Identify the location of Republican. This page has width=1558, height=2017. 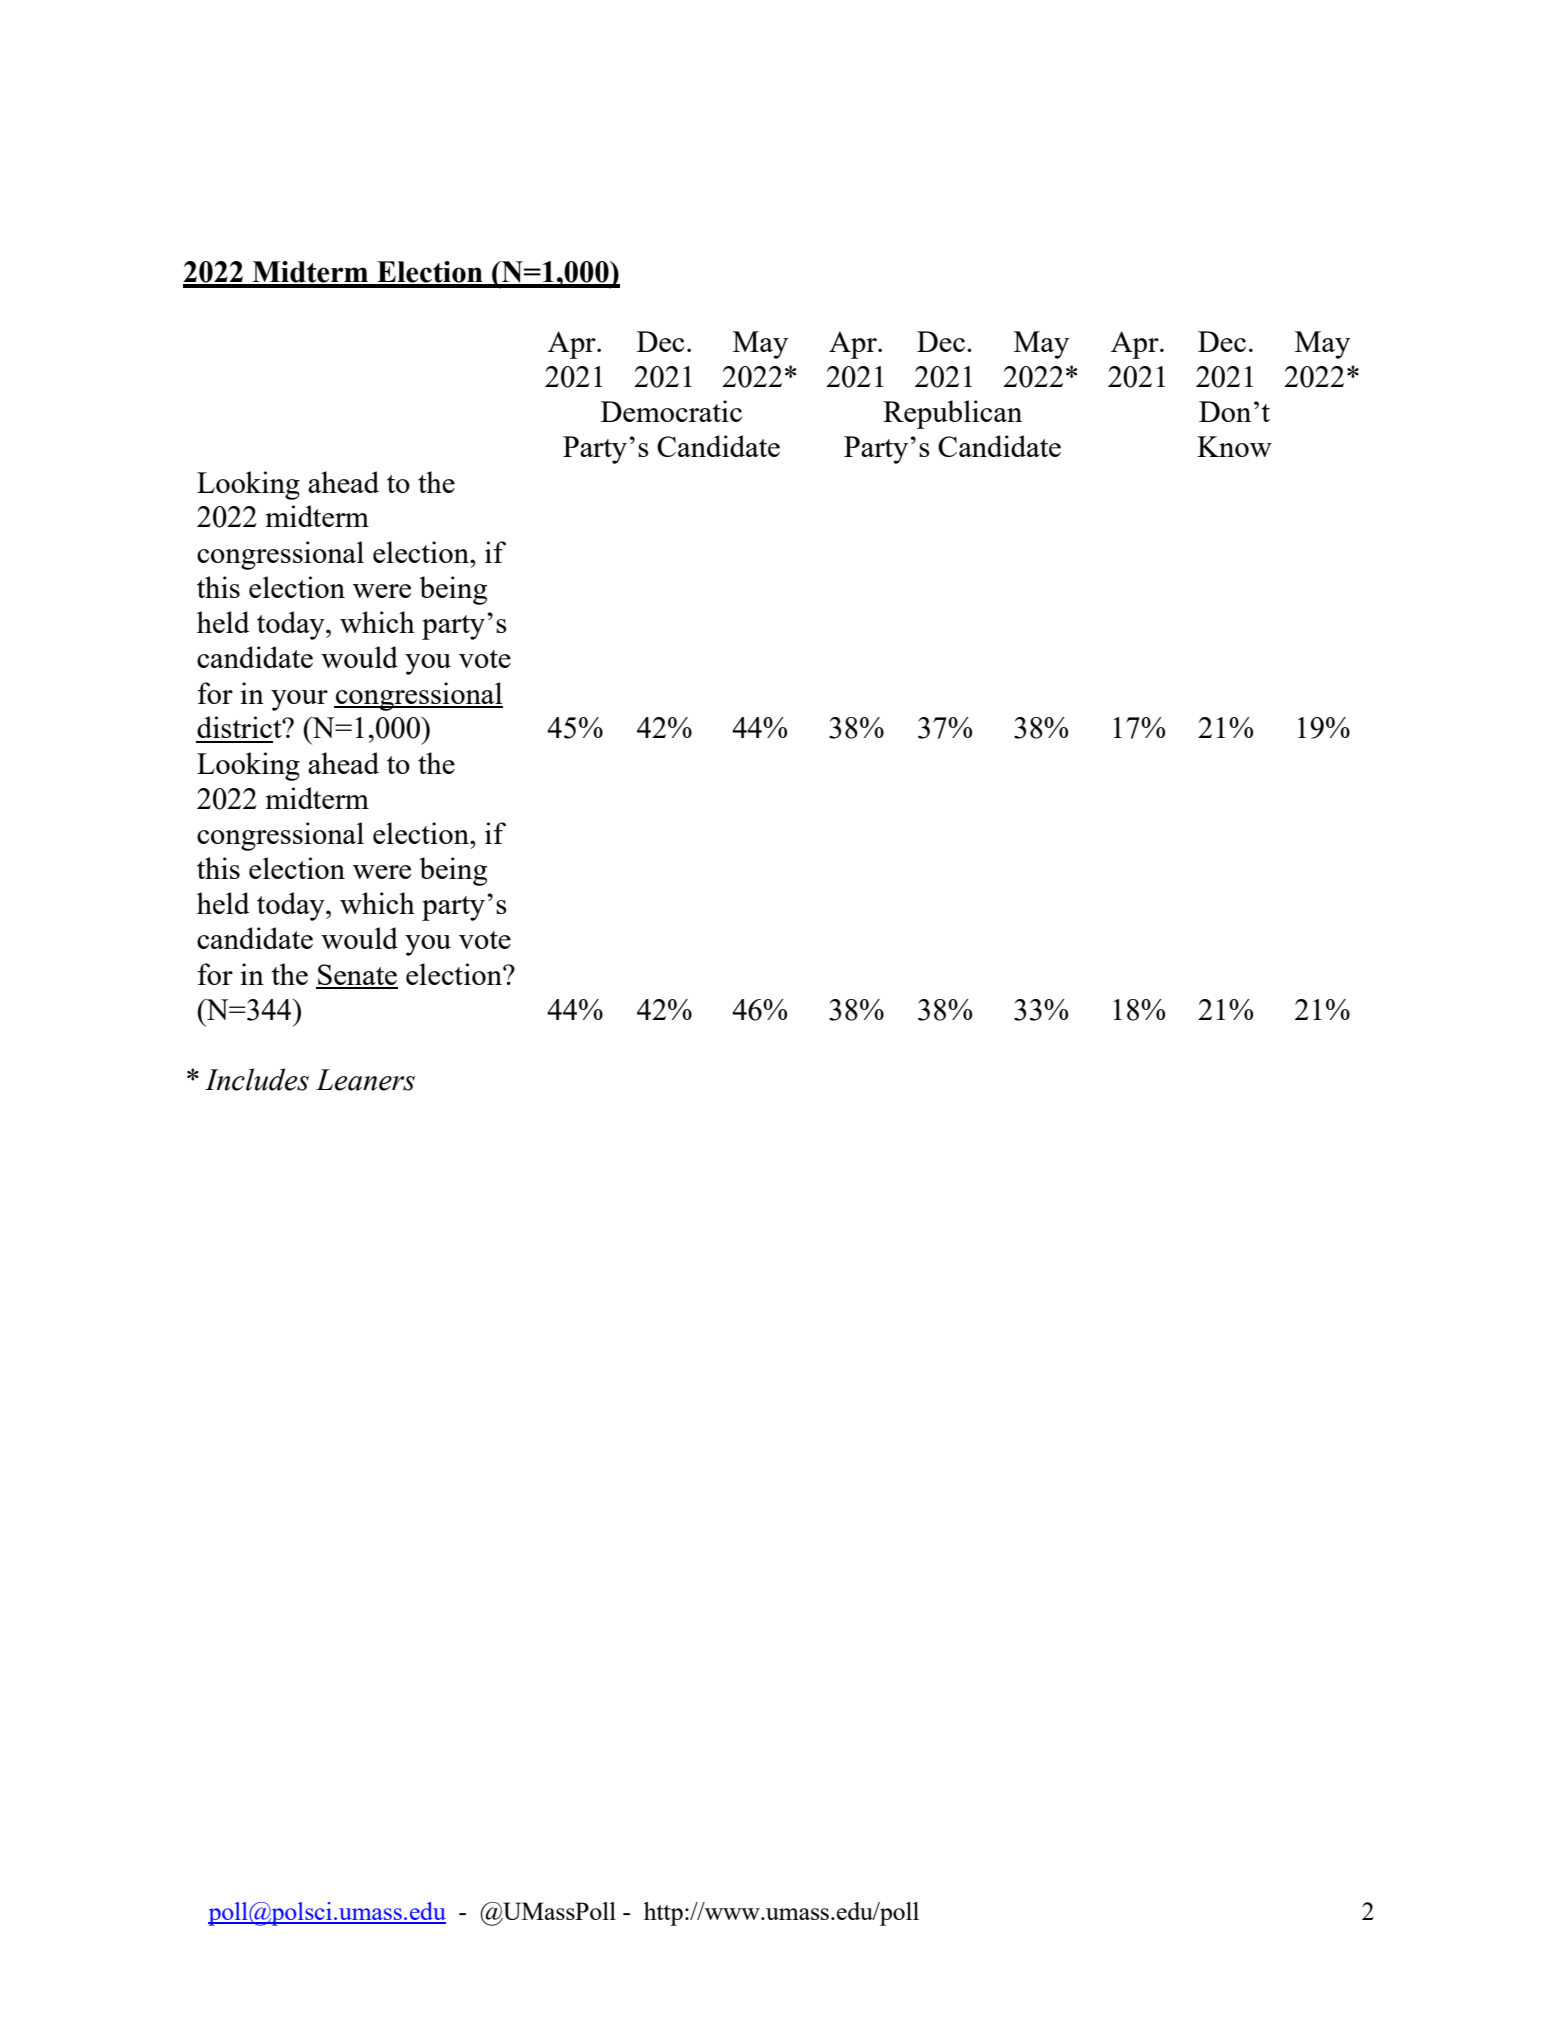
(952, 414).
